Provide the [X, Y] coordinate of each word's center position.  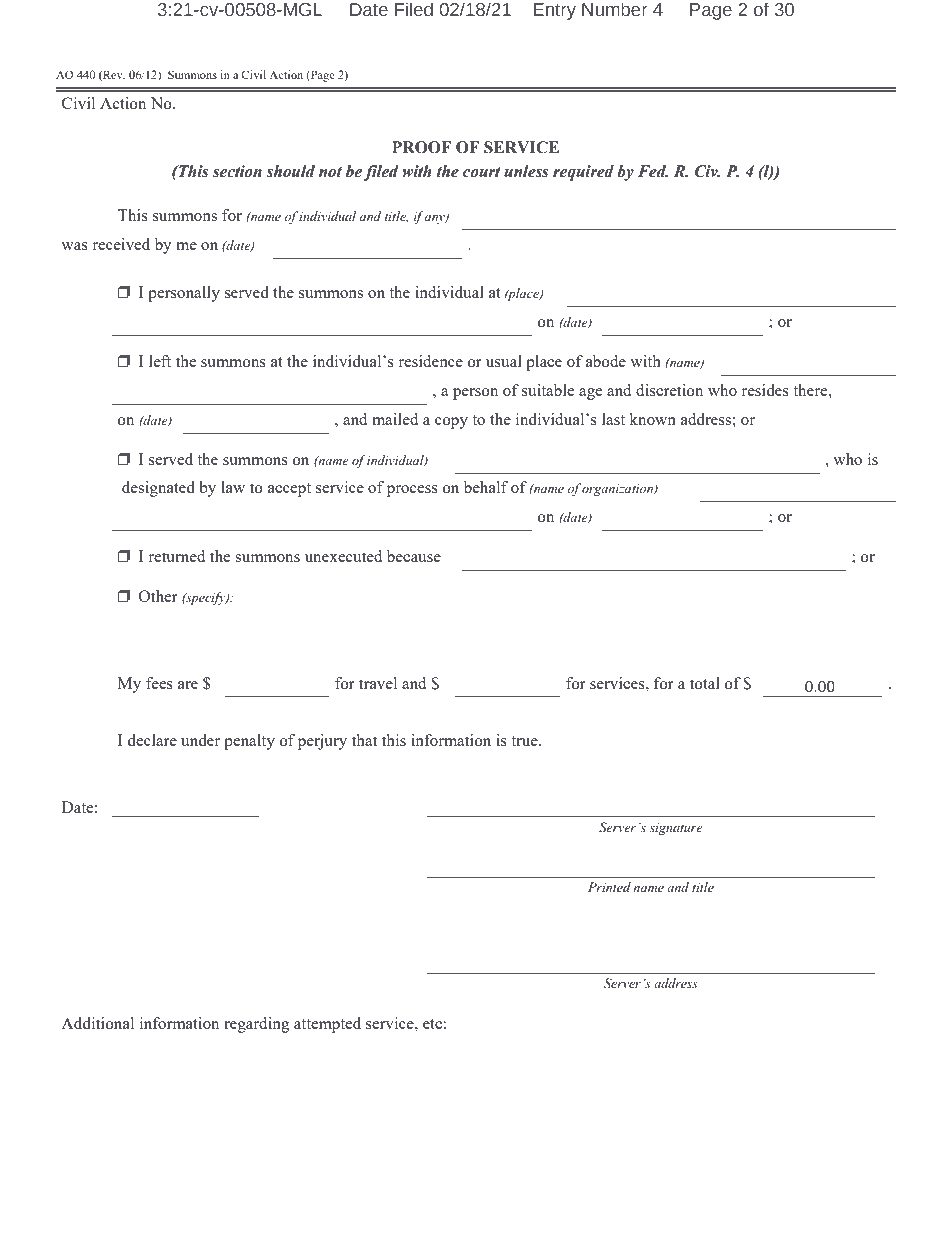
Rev [113, 75]
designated [158, 489]
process [412, 491]
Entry [555, 11]
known [652, 419]
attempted [327, 1025]
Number [615, 9]
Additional [97, 1023]
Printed [609, 887]
